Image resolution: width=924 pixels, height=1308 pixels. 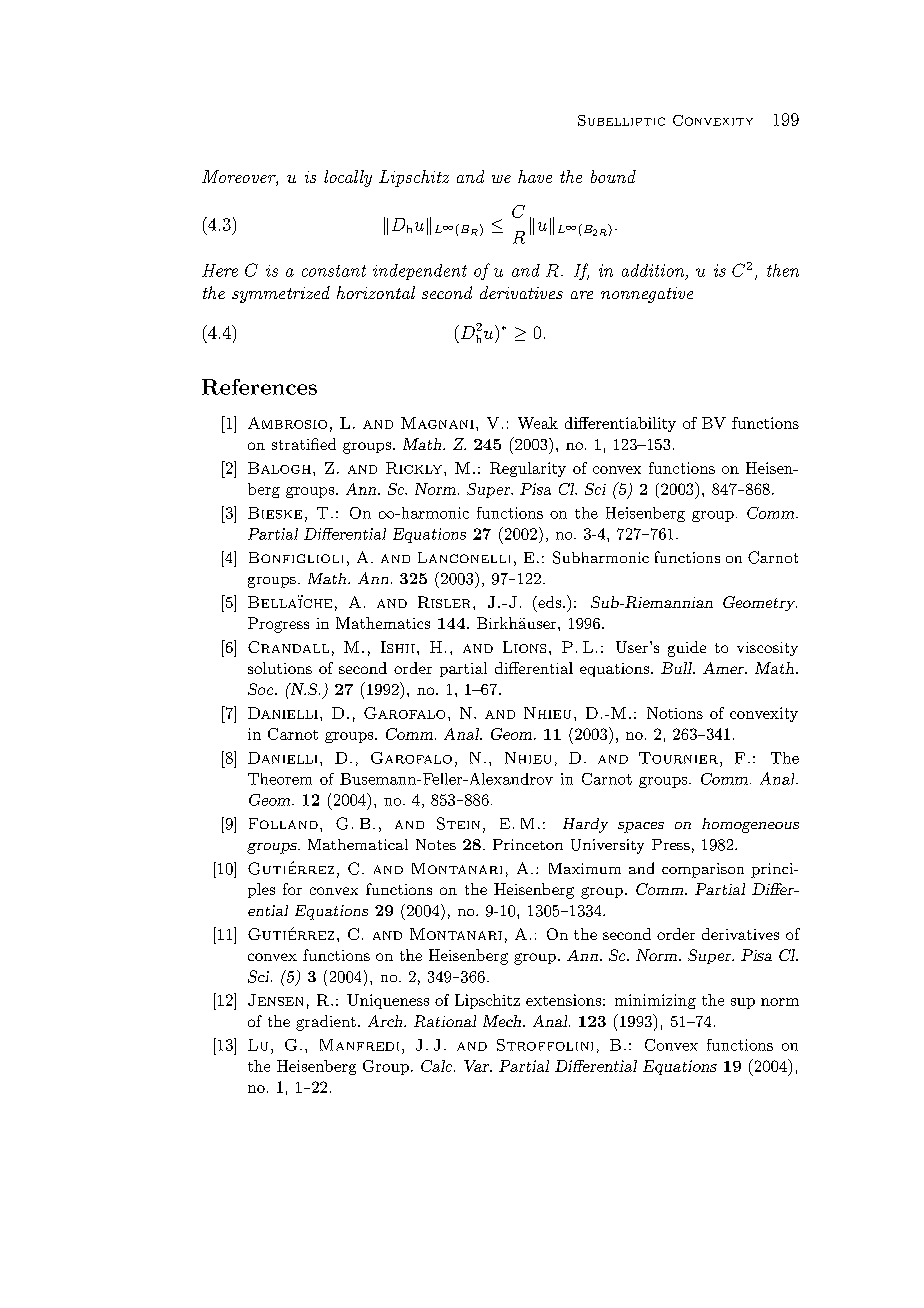 What do you see at coordinates (348, 178) in the page?
I see `locally` at bounding box center [348, 178].
